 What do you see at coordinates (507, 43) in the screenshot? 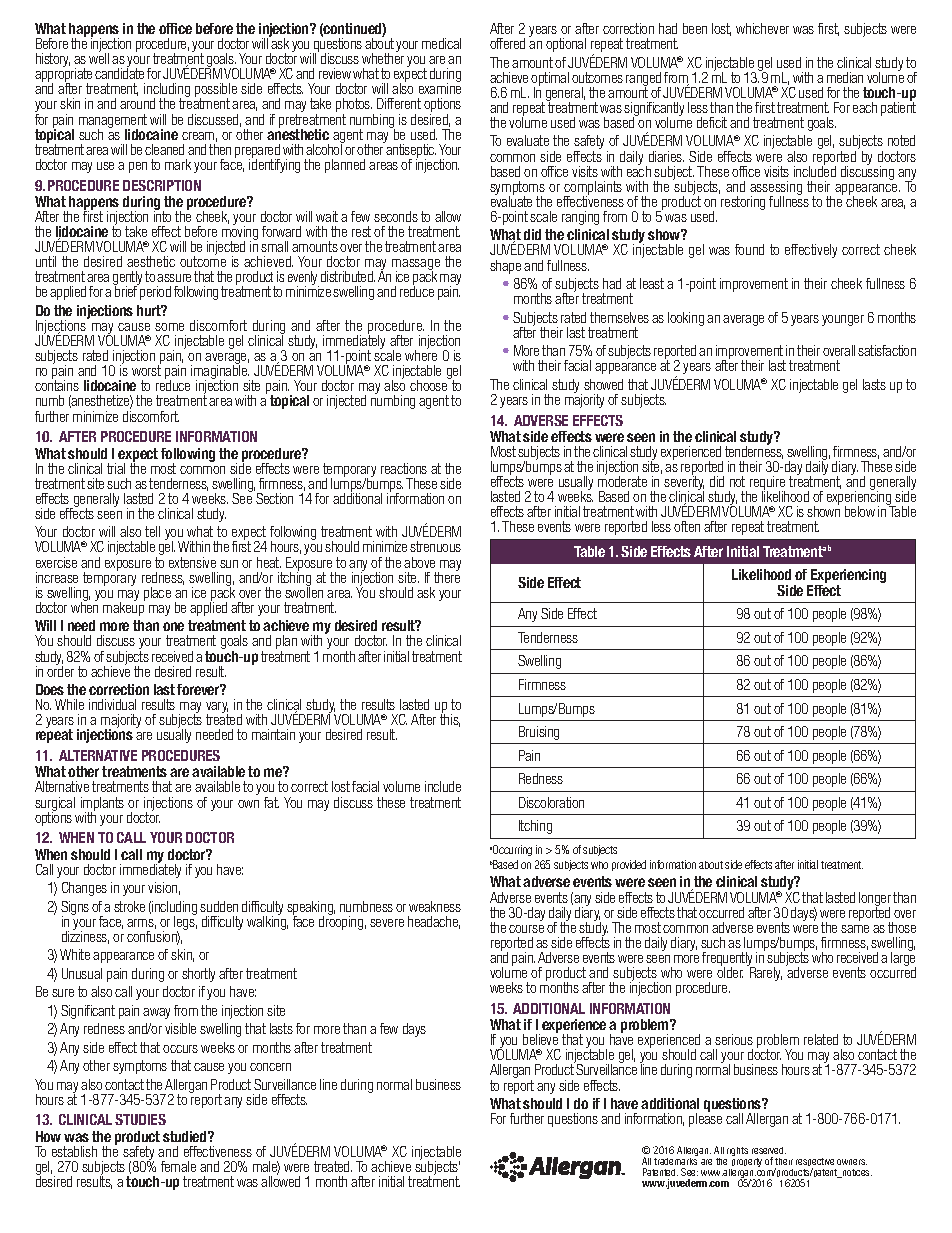
I see `offered` at bounding box center [507, 43].
